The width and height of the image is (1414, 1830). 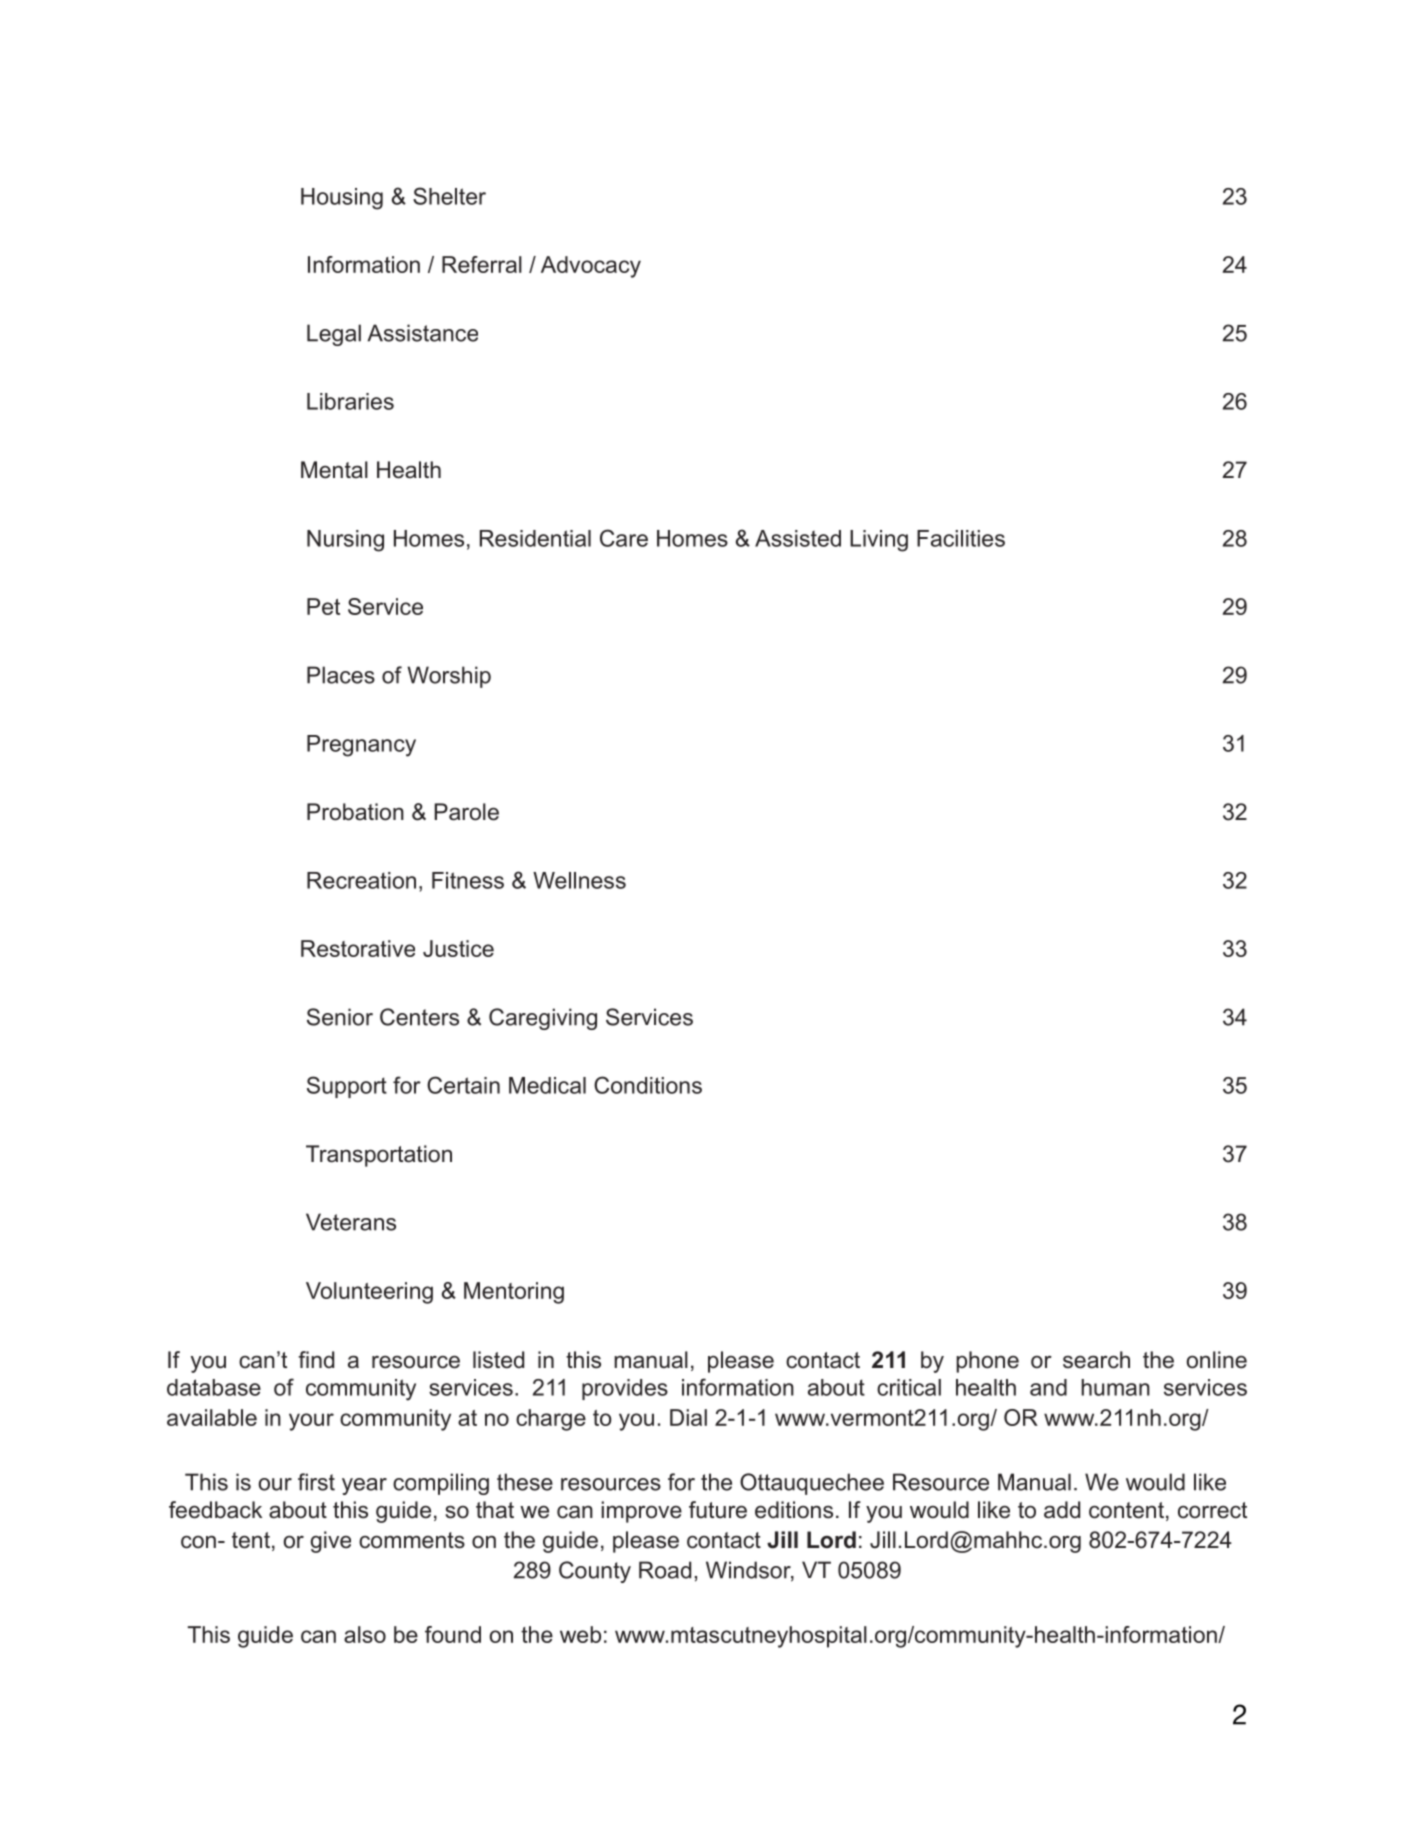 What do you see at coordinates (591, 267) in the image?
I see `Advocacy` at bounding box center [591, 267].
